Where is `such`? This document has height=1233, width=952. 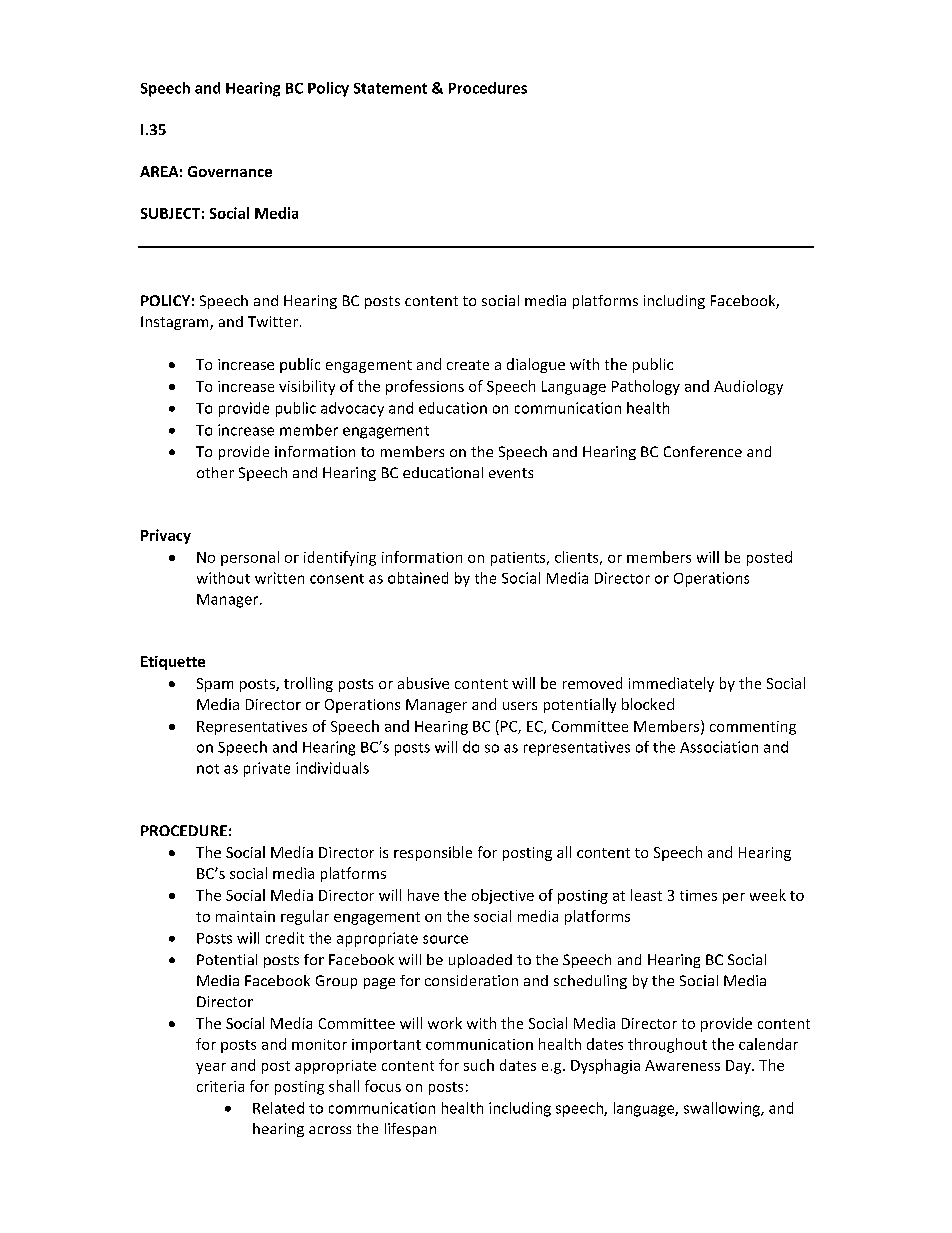
such is located at coordinates (479, 1065).
